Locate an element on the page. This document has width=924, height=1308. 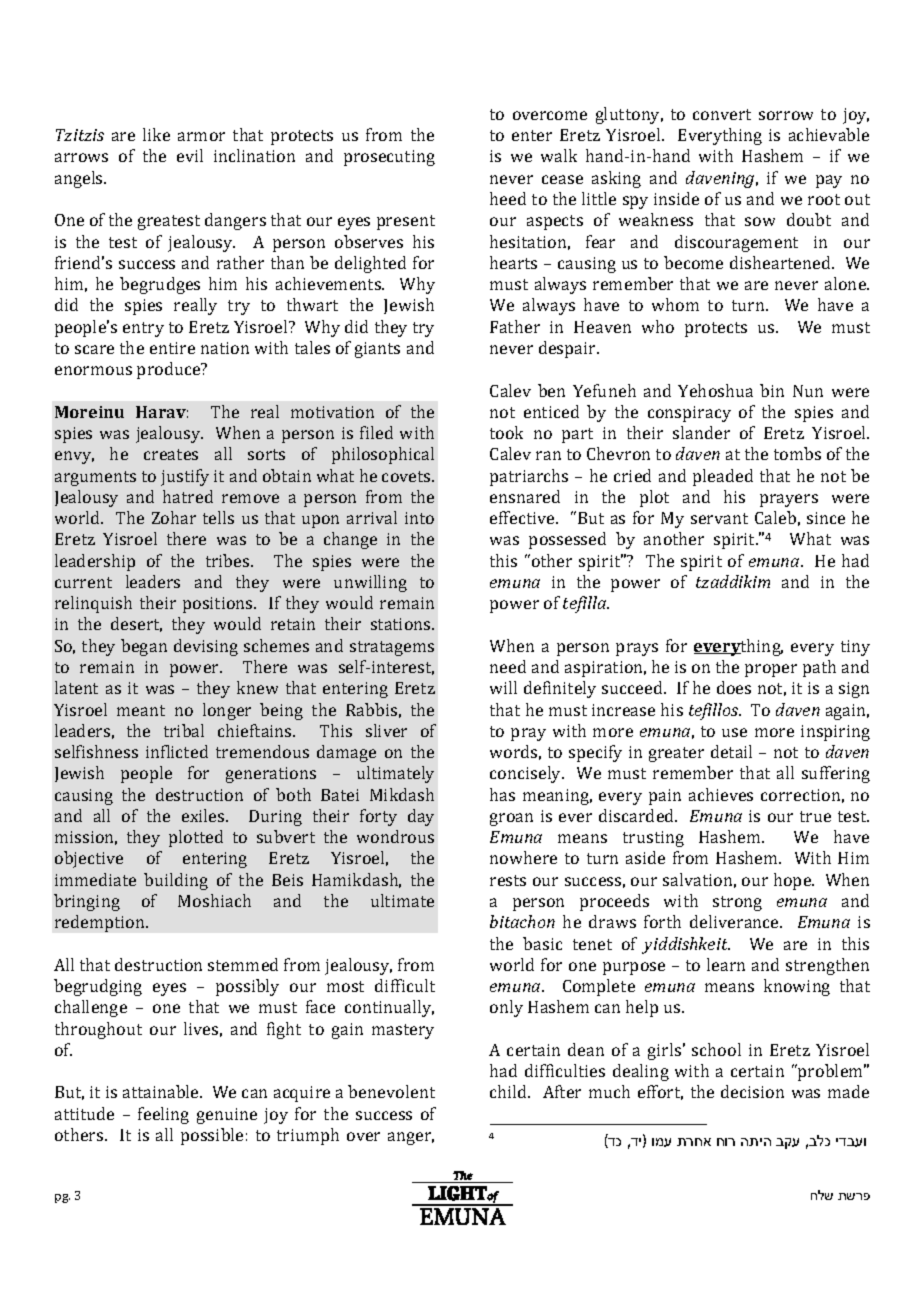
feeling is located at coordinates (163, 1115).
